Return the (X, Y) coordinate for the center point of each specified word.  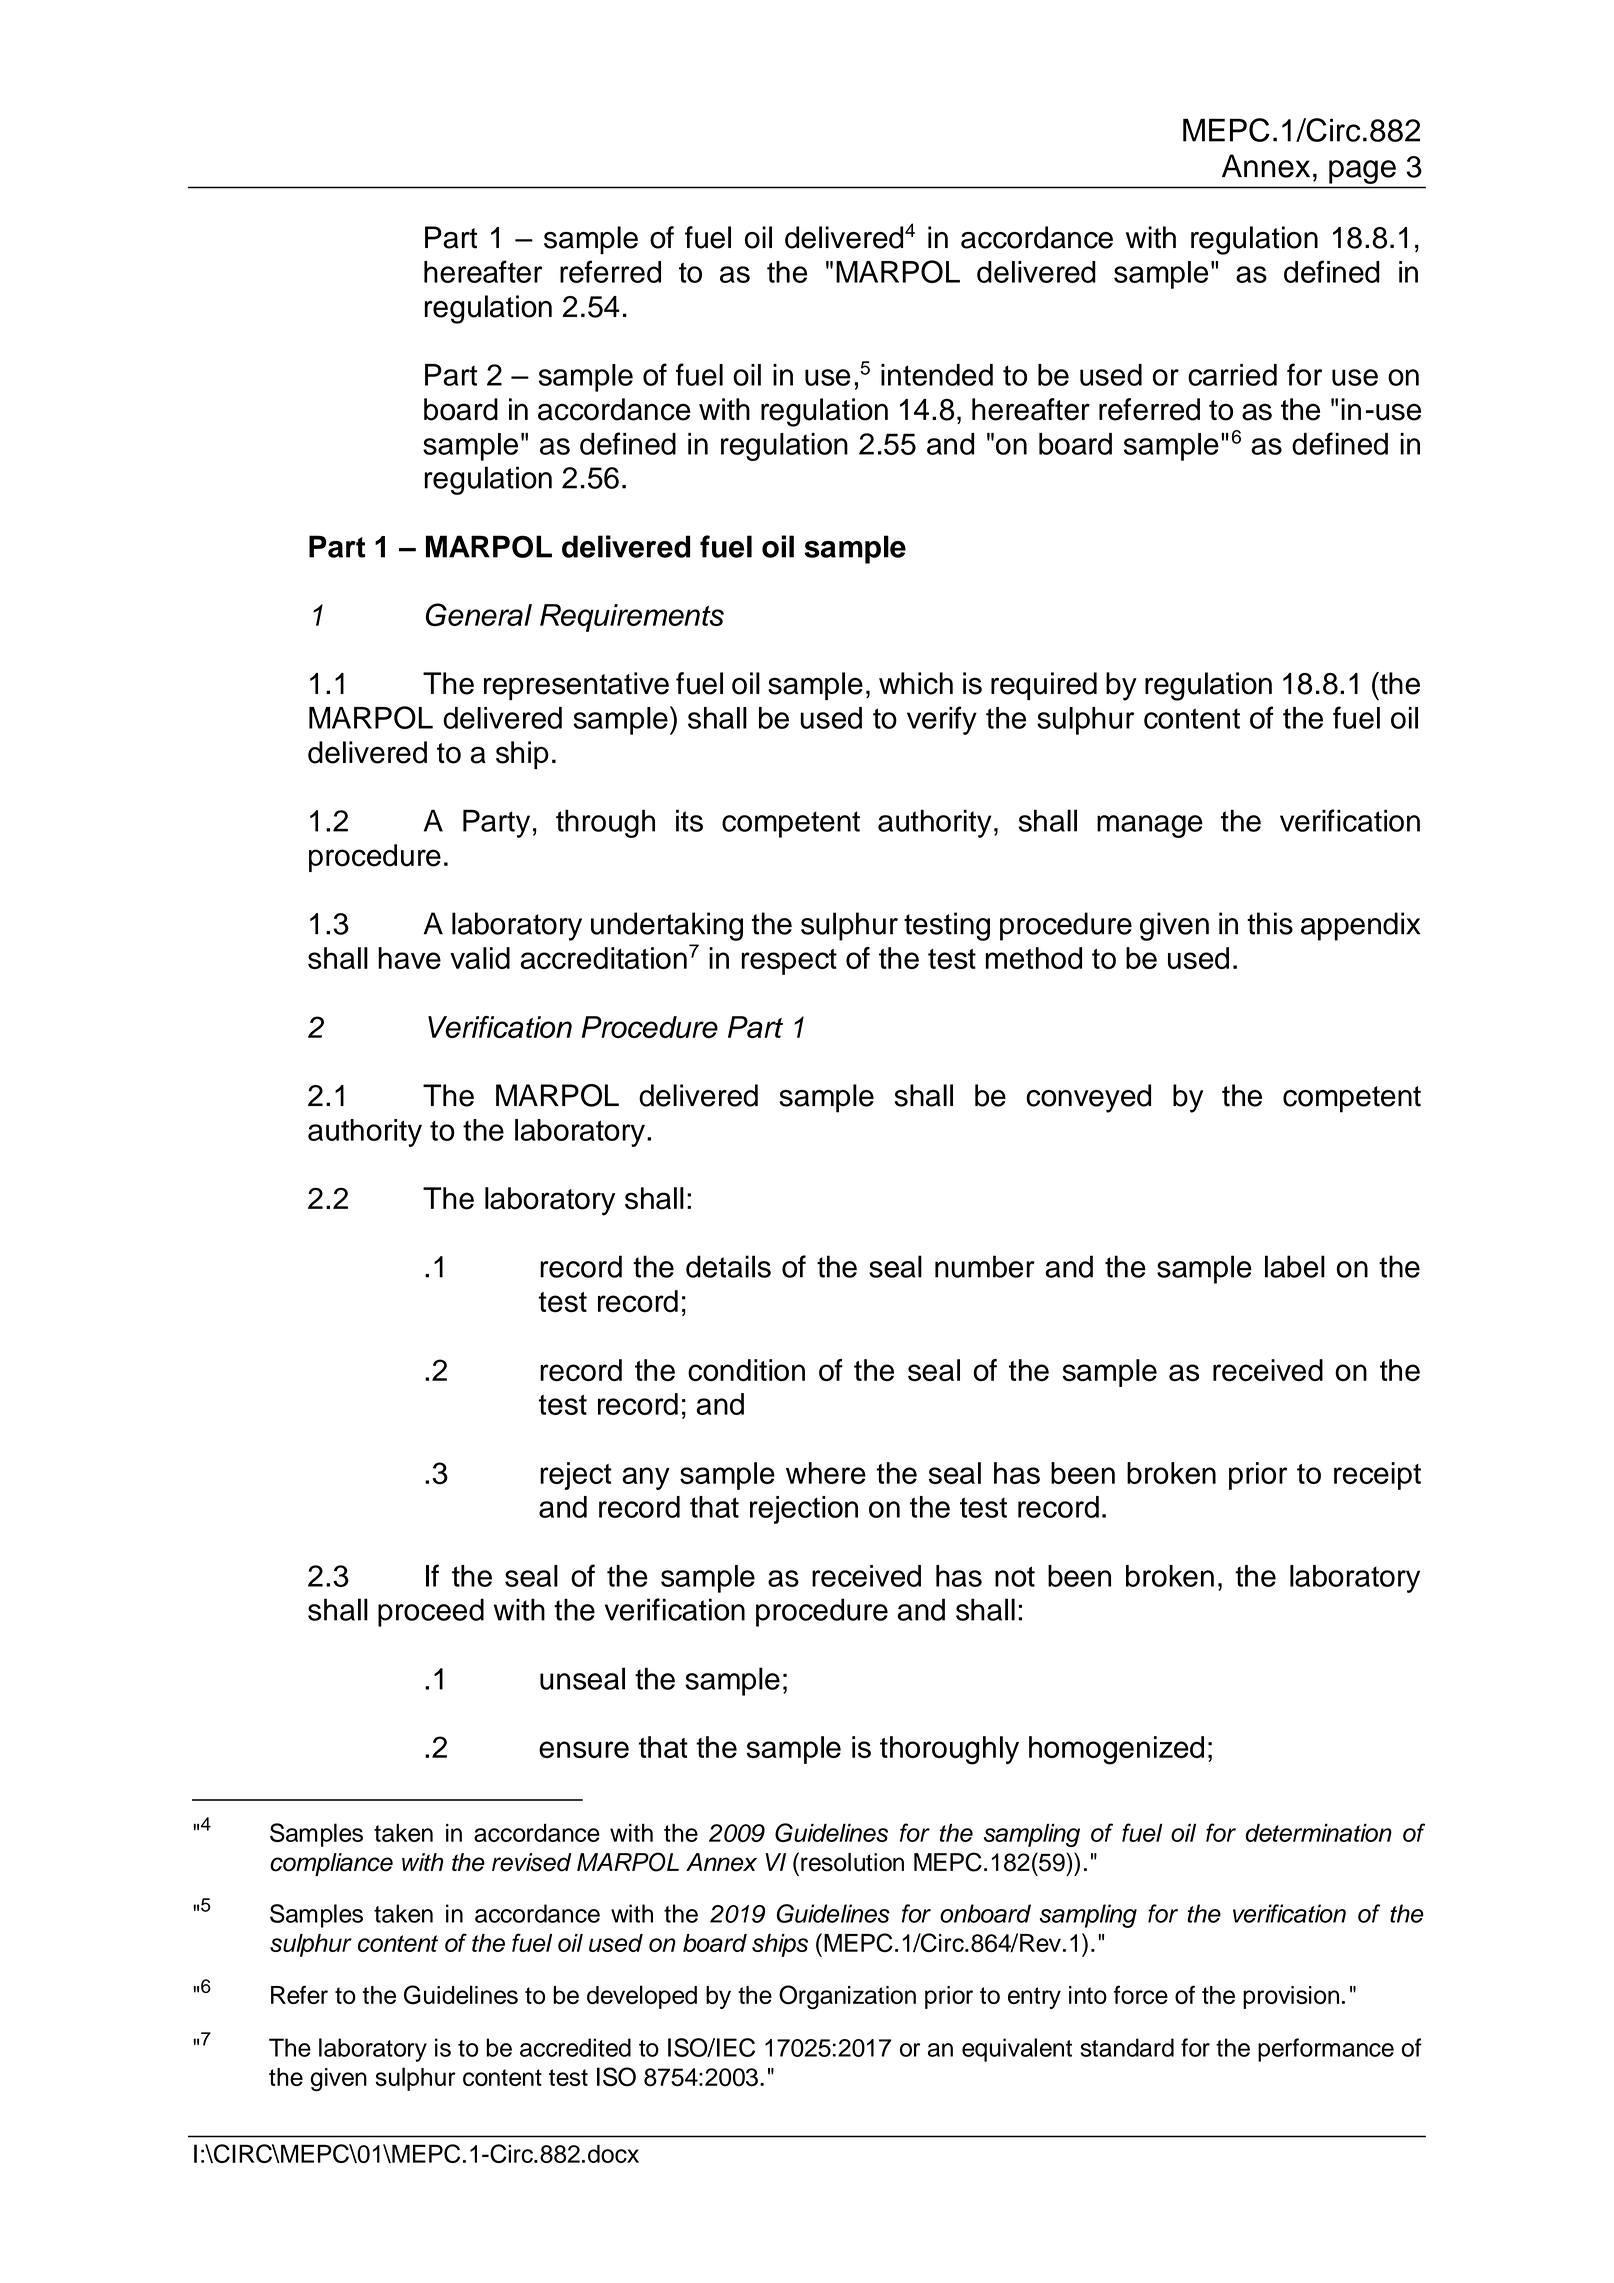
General (479, 615)
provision (1291, 1997)
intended (937, 375)
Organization (847, 1997)
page (1362, 172)
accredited (575, 2047)
